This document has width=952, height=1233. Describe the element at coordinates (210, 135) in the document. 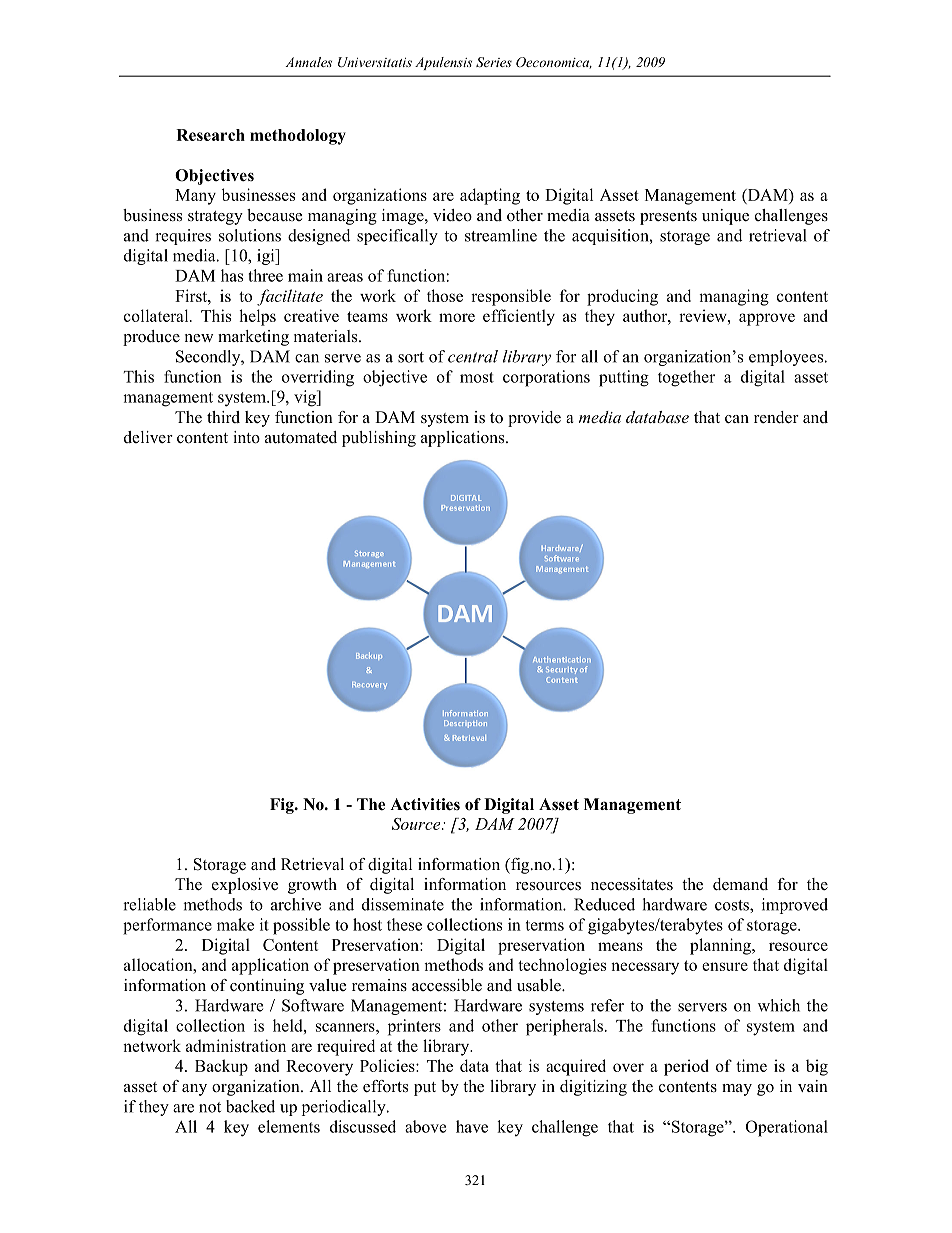

I see `Research` at that location.
